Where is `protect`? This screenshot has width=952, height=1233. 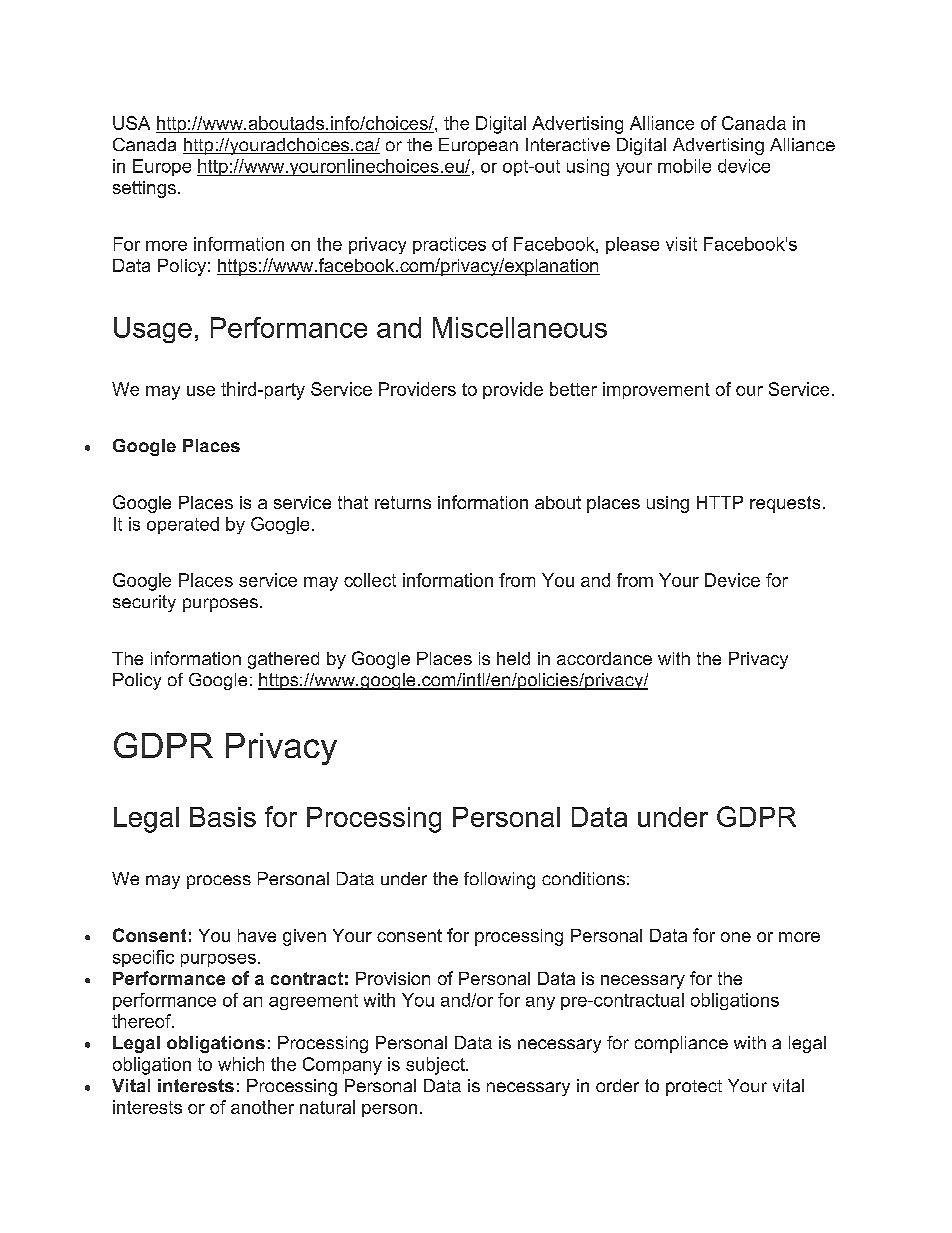 protect is located at coordinates (694, 1088).
